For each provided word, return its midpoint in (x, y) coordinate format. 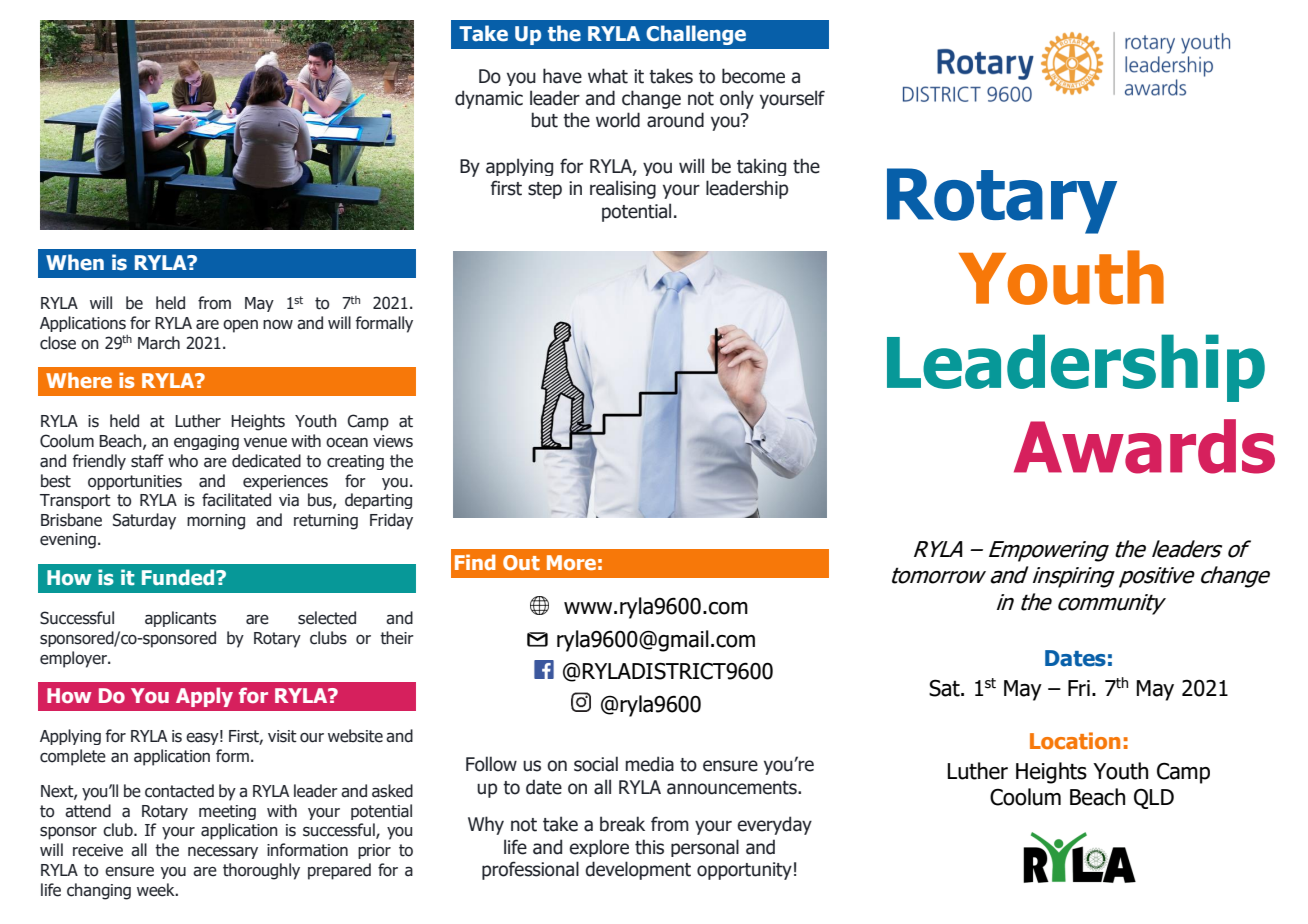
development (638, 870)
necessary (223, 853)
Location (1075, 740)
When (75, 262)
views (393, 441)
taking (761, 167)
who (183, 461)
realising (623, 189)
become (753, 76)
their (397, 638)
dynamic (489, 99)
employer (74, 659)
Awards (1144, 446)
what (608, 76)
